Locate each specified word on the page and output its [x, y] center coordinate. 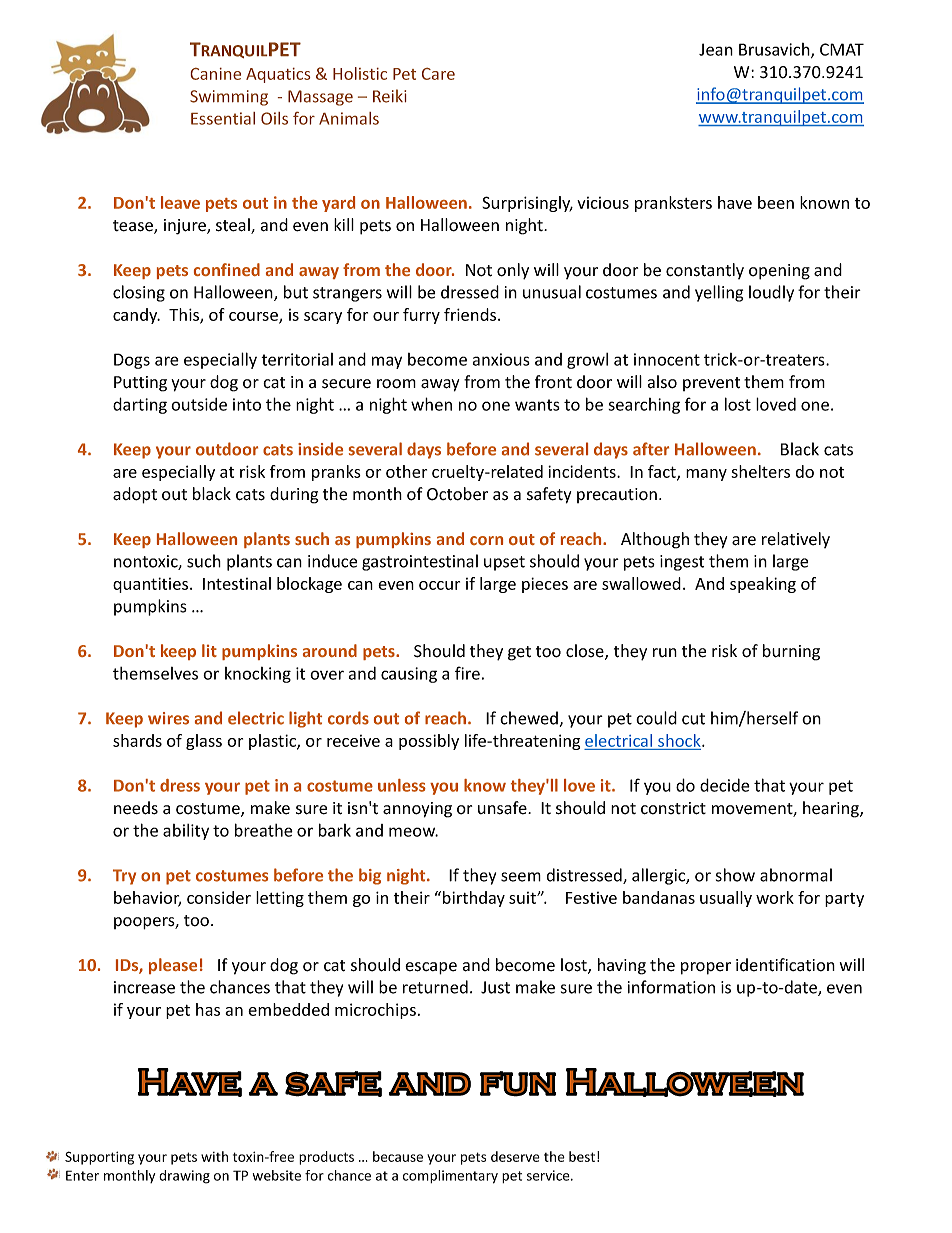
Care [438, 74]
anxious [501, 359]
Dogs [132, 361]
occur [439, 585]
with [214, 1156]
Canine [216, 74]
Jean [716, 49]
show [735, 875]
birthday [474, 899]
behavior [147, 898]
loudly [771, 293]
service [549, 1175]
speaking [763, 585]
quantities [152, 585]
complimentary [450, 1177]
